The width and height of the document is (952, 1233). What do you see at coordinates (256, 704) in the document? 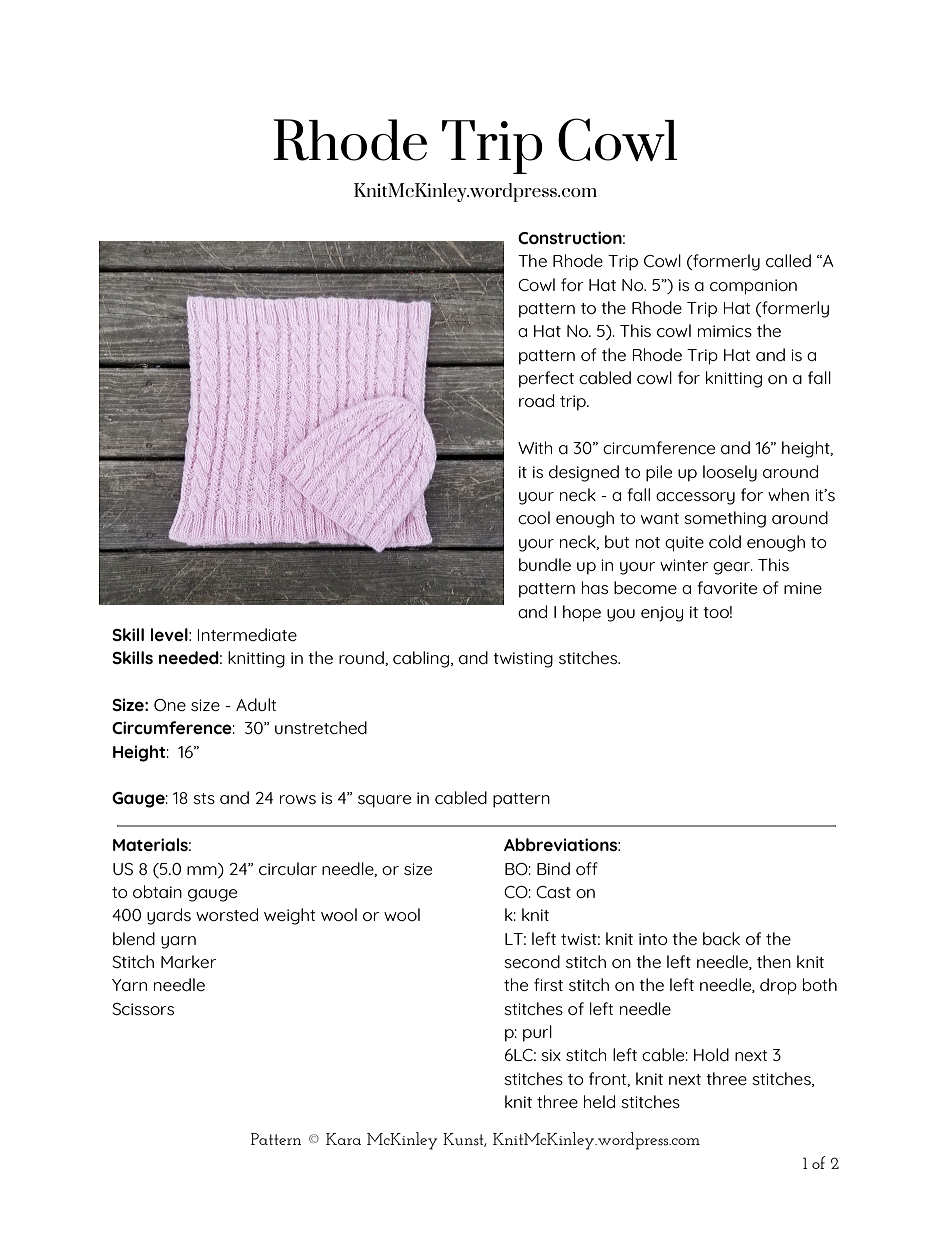
I see `Adult` at bounding box center [256, 704].
